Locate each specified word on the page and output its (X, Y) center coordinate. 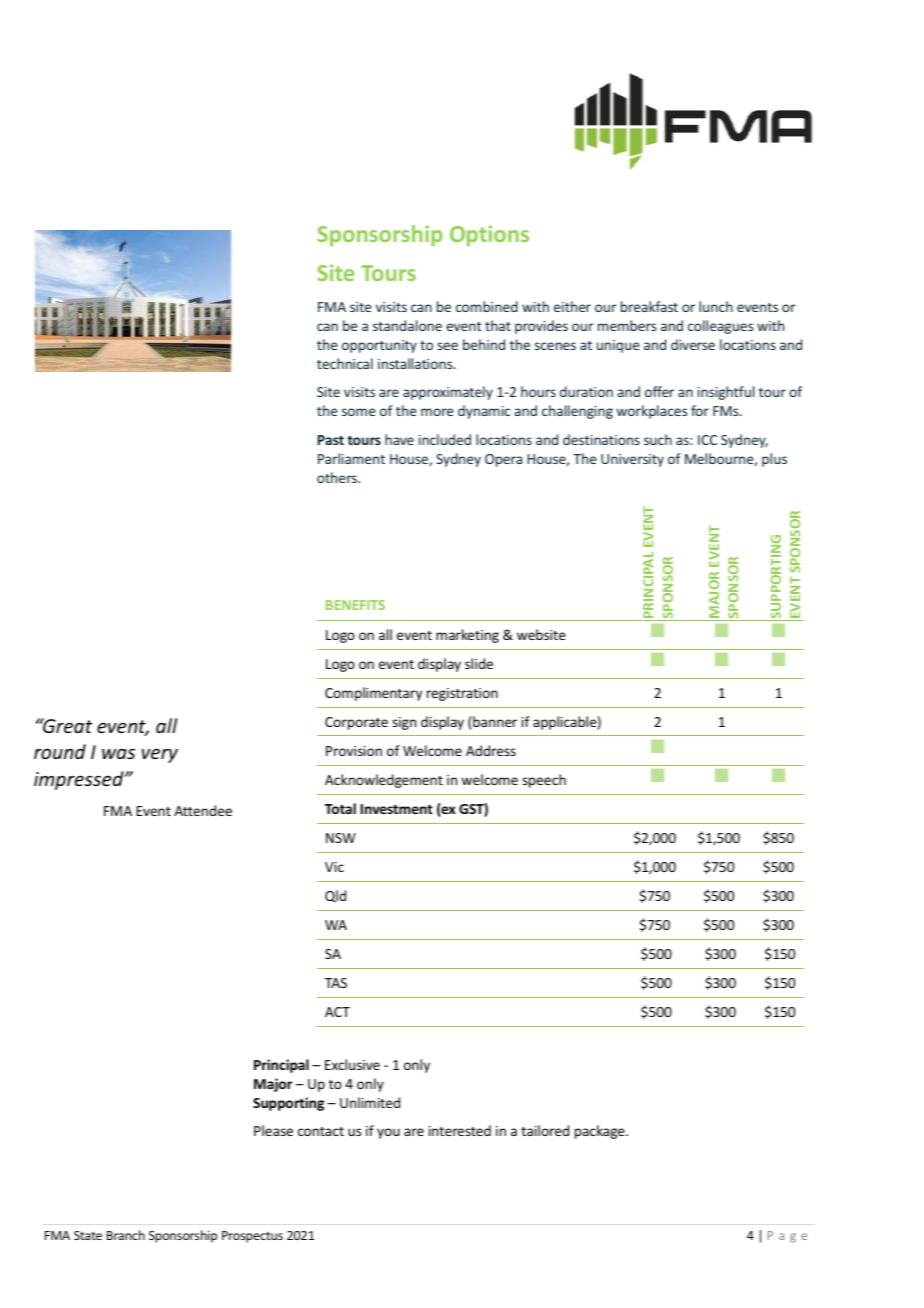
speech (544, 781)
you (388, 1133)
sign (404, 723)
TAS (336, 983)
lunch (716, 306)
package (601, 1132)
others (338, 477)
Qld (335, 896)
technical (345, 363)
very (160, 755)
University (632, 460)
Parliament (351, 458)
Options (489, 235)
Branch (126, 1235)
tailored (545, 1130)
